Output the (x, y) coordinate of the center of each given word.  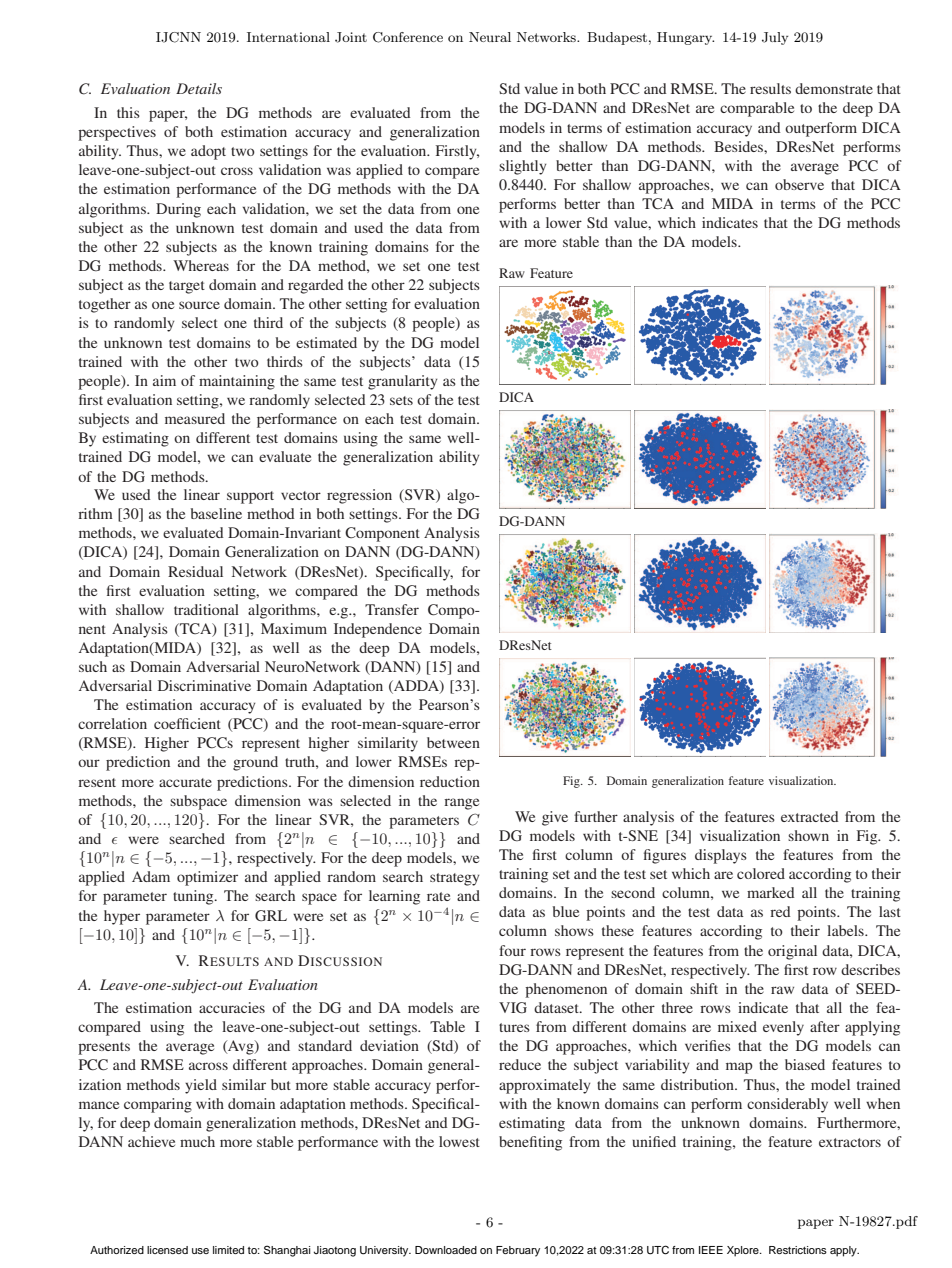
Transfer (392, 609)
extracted (809, 816)
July (775, 38)
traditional (206, 609)
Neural (490, 37)
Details (199, 88)
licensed (167, 1250)
